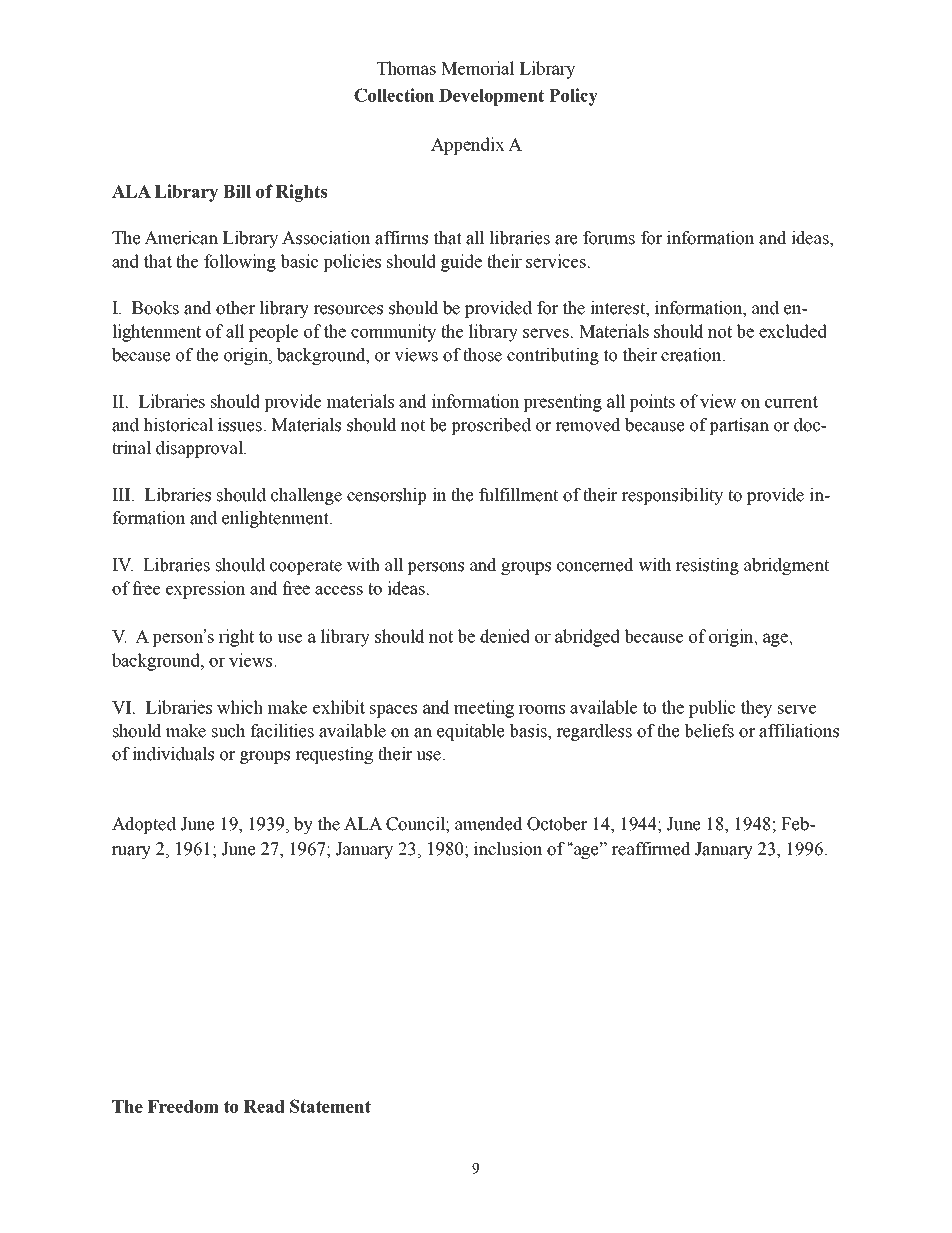 The image size is (952, 1233). Describe the element at coordinates (573, 97) in the screenshot. I see `Policy` at that location.
